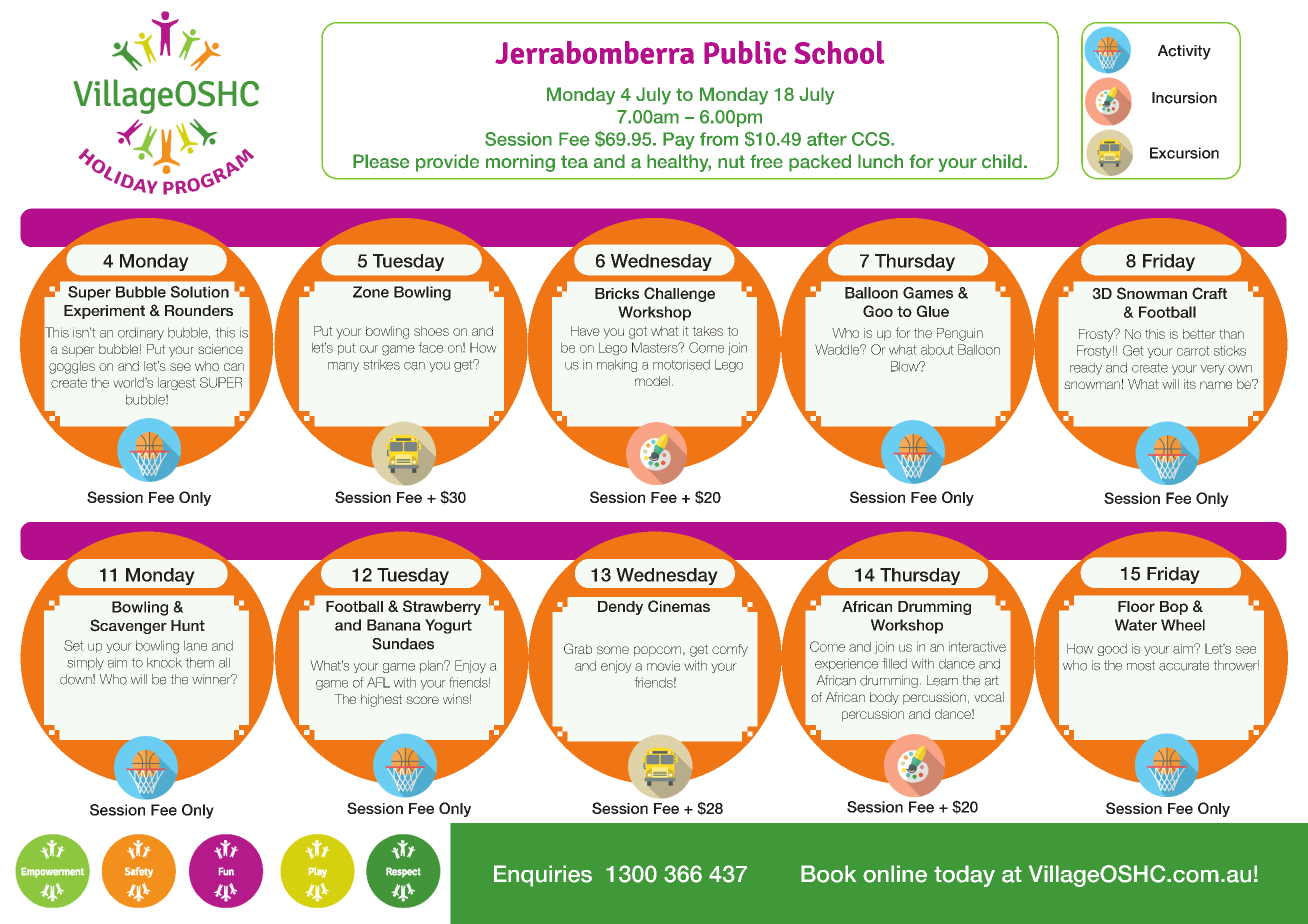 This image has width=1308, height=924. What do you see at coordinates (220, 349) in the image?
I see `science` at bounding box center [220, 349].
